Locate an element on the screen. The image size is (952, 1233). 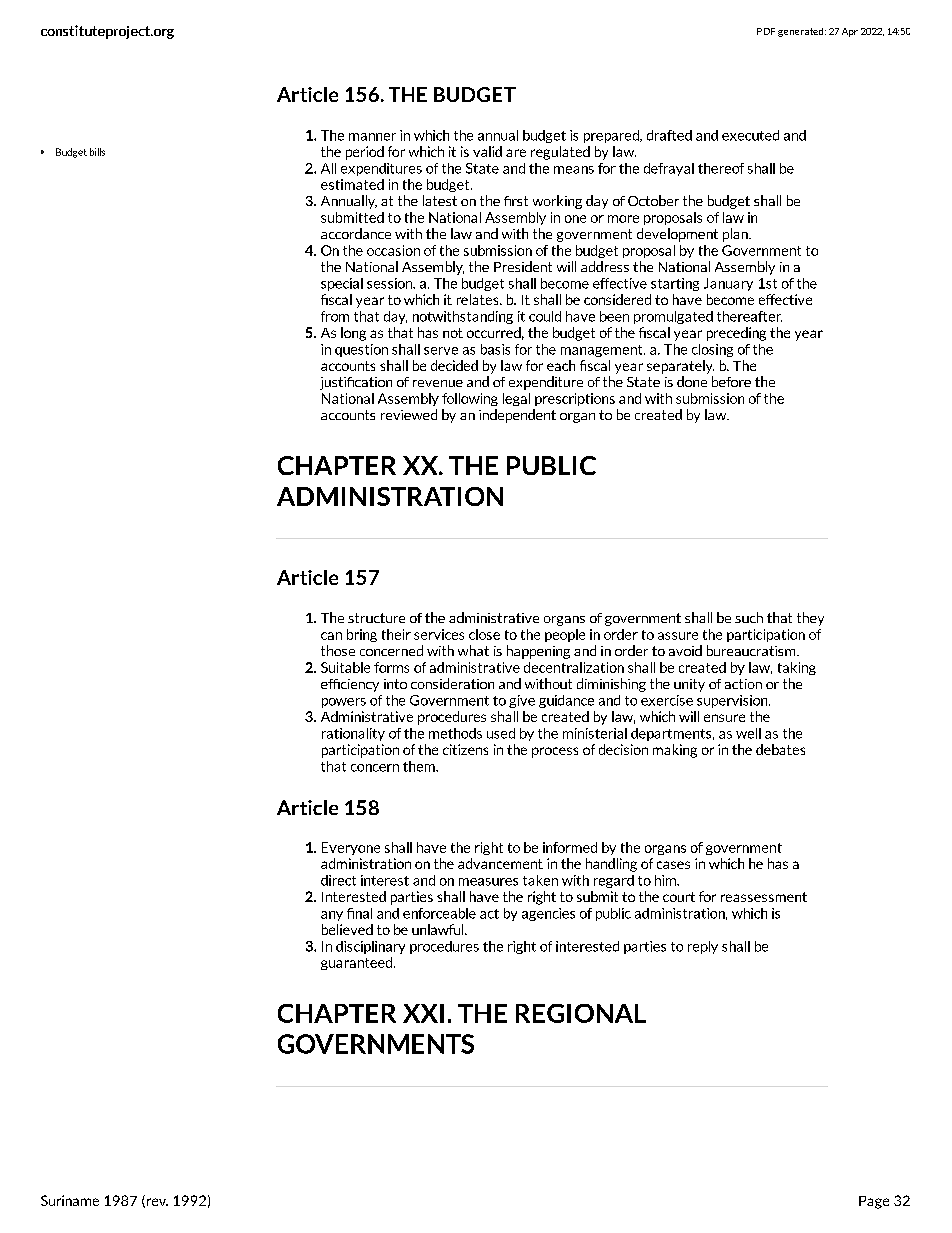
bills is located at coordinates (97, 152).
